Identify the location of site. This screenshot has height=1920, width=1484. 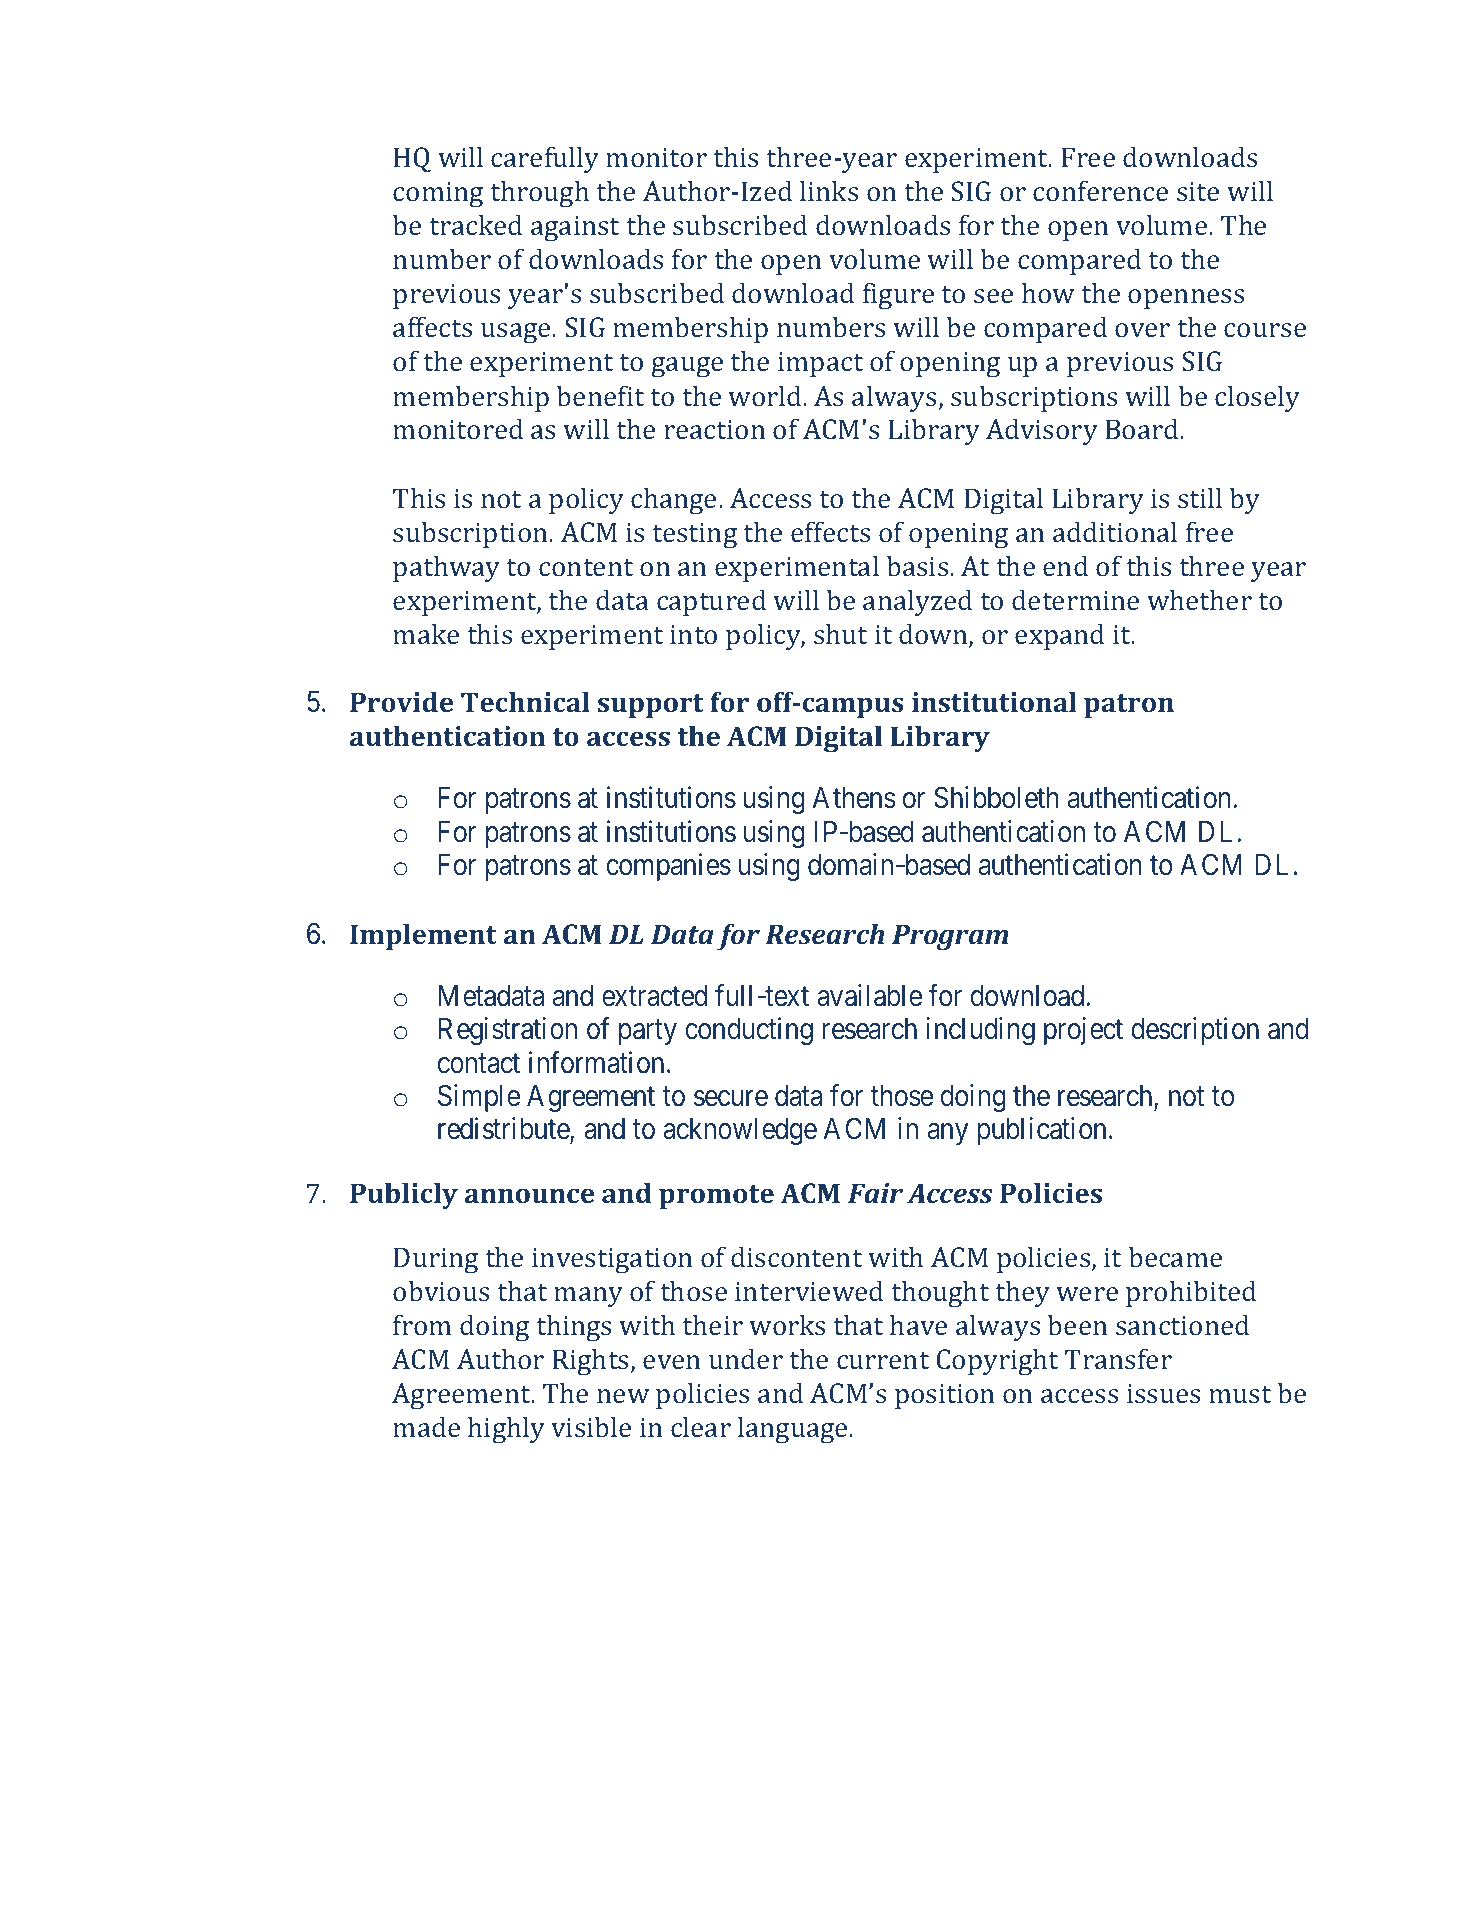
(1198, 191).
